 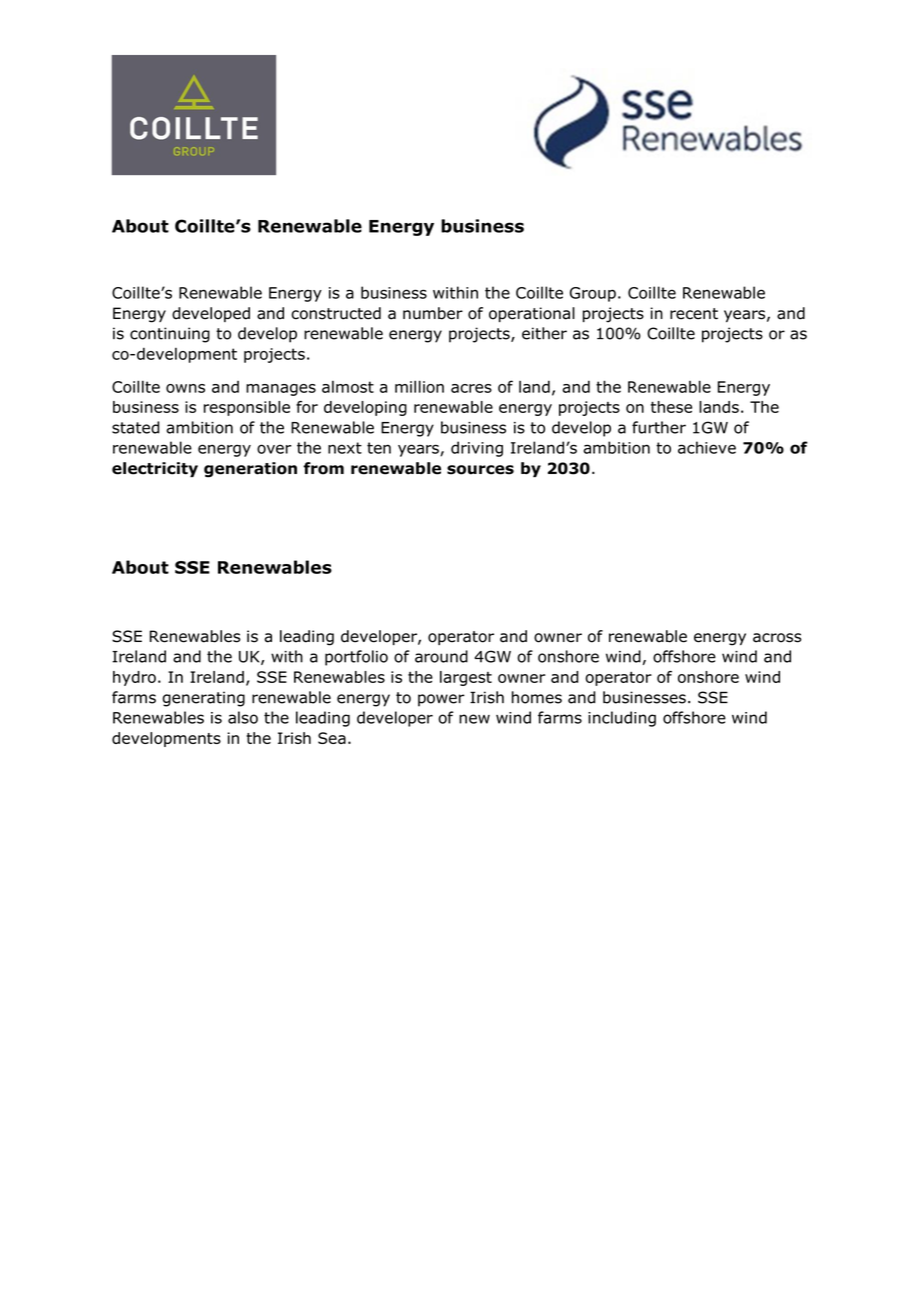 I want to click on continuing, so click(x=170, y=335).
